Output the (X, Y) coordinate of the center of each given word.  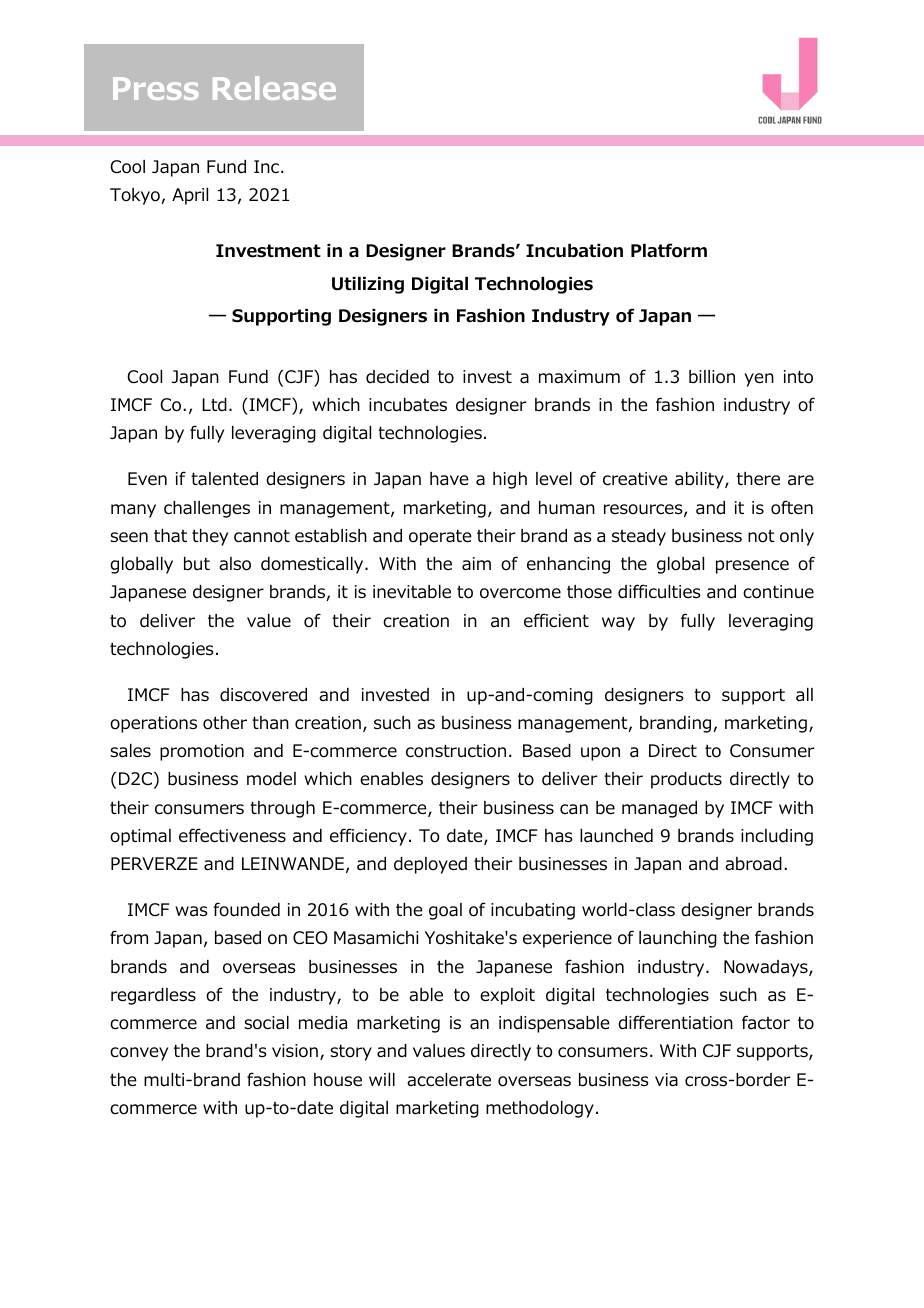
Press (156, 88)
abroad (753, 864)
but (197, 564)
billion (712, 377)
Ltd (214, 405)
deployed (430, 865)
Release (274, 88)
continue (778, 592)
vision (295, 1051)
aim (476, 564)
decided (397, 377)
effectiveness (232, 835)
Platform (669, 250)
